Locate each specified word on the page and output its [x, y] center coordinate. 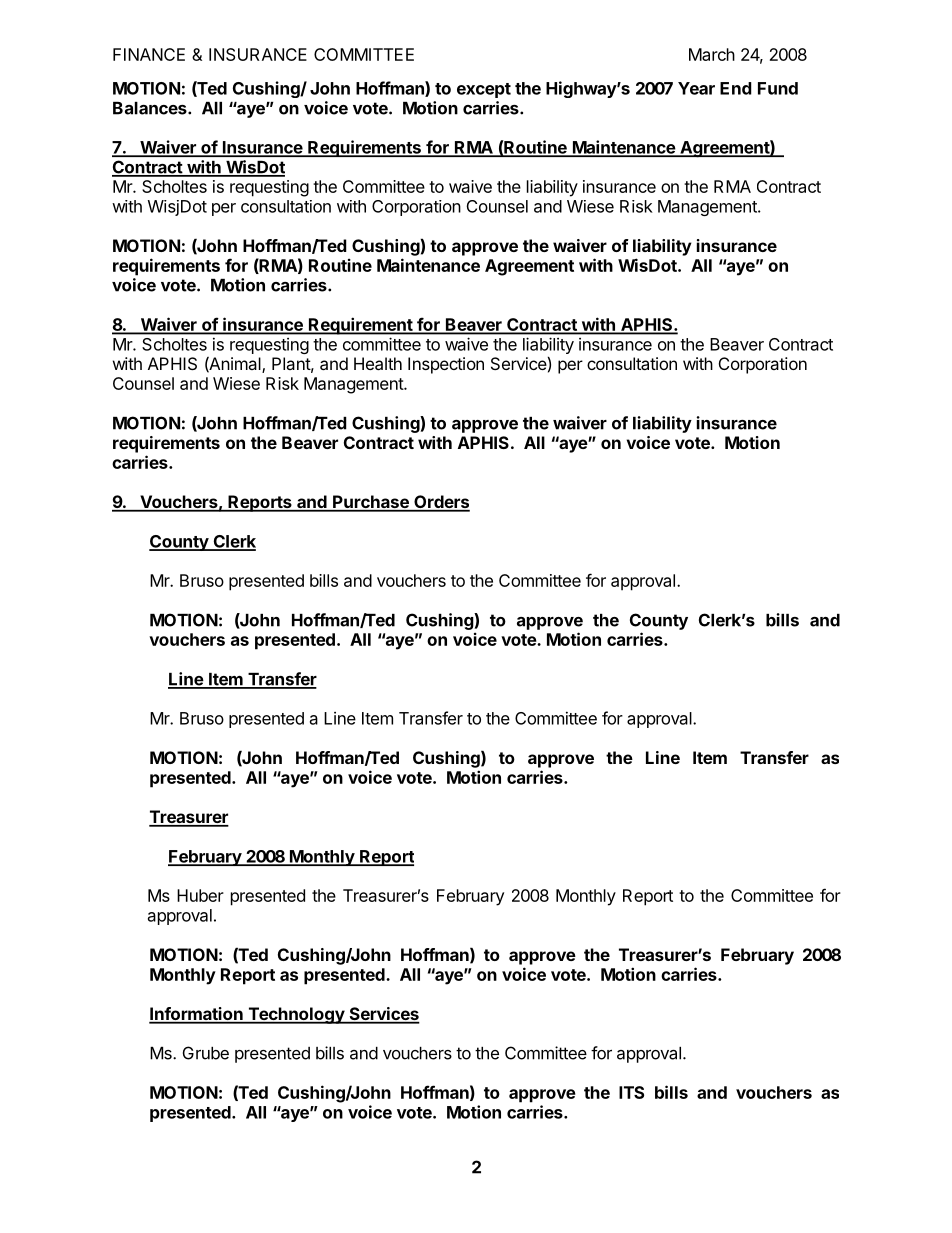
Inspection [446, 365]
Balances [151, 108]
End [736, 88]
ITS [631, 1092]
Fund [778, 88]
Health [378, 363]
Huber [200, 895]
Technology [296, 1015]
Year [696, 88]
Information [197, 1015]
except [484, 90]
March [712, 54]
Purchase [371, 503]
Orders [441, 503]
